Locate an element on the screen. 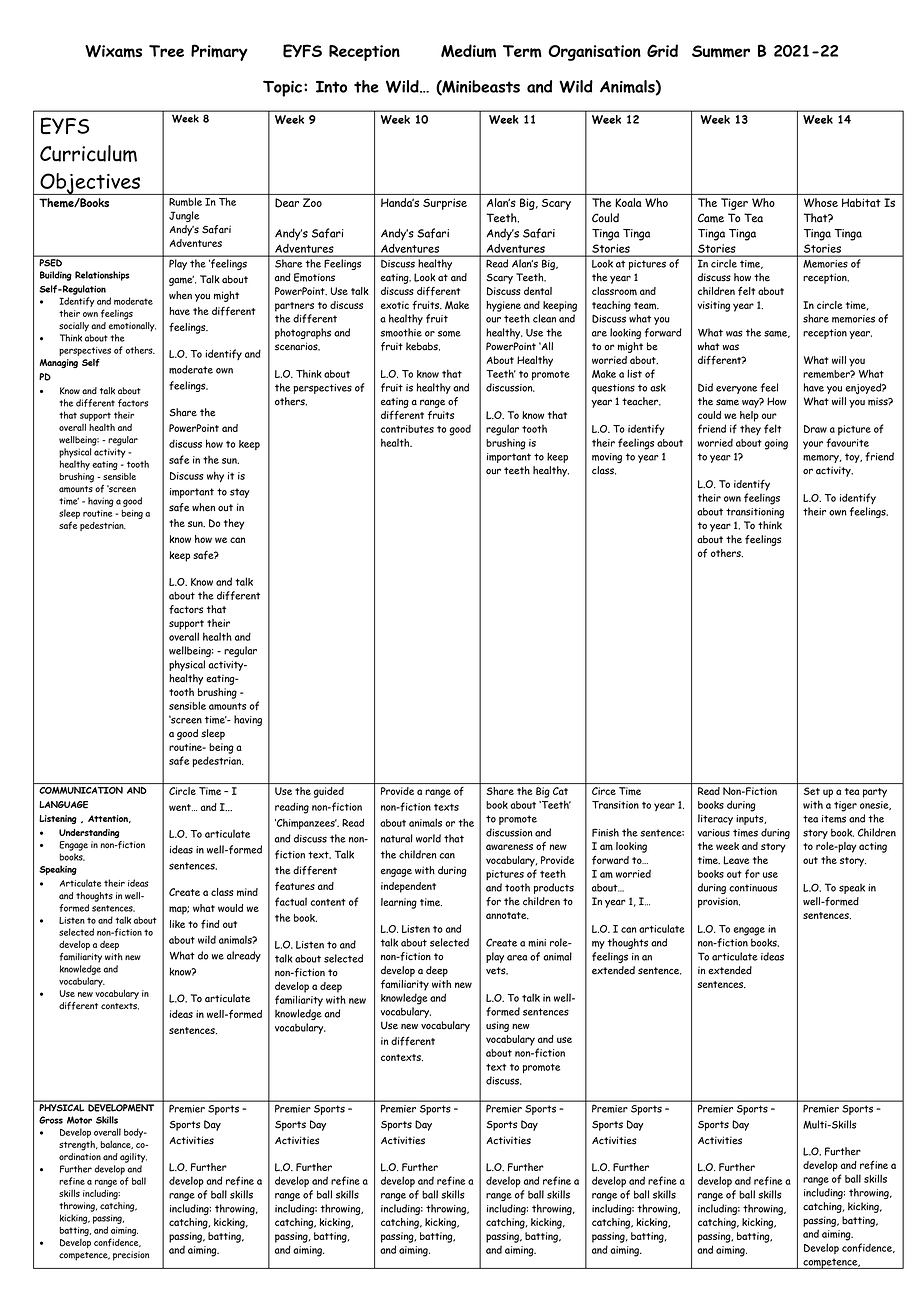  inputs is located at coordinates (751, 820).
